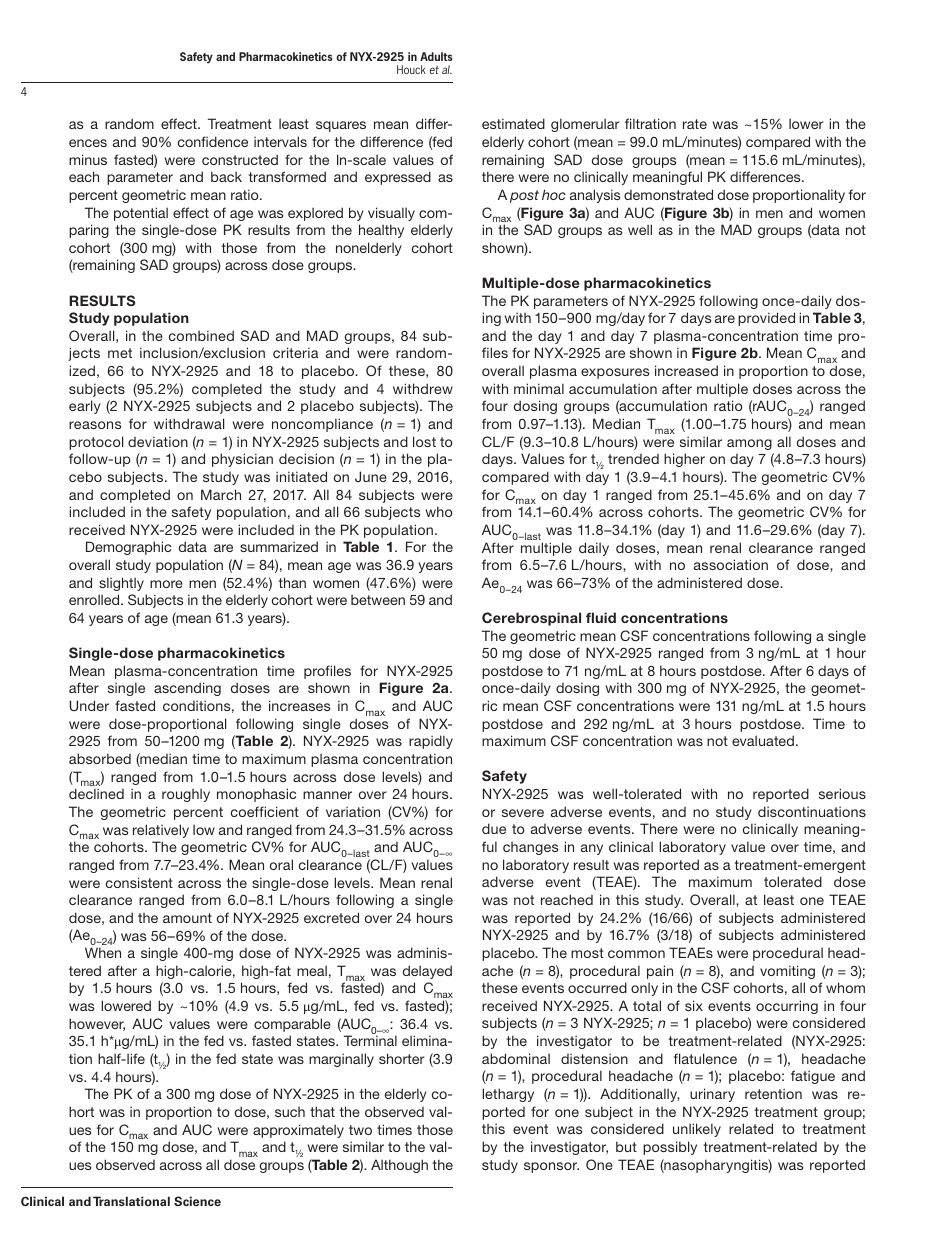 Image resolution: width=952 pixels, height=1256 pixels. Describe the element at coordinates (749, 444) in the document. I see `among` at that location.
